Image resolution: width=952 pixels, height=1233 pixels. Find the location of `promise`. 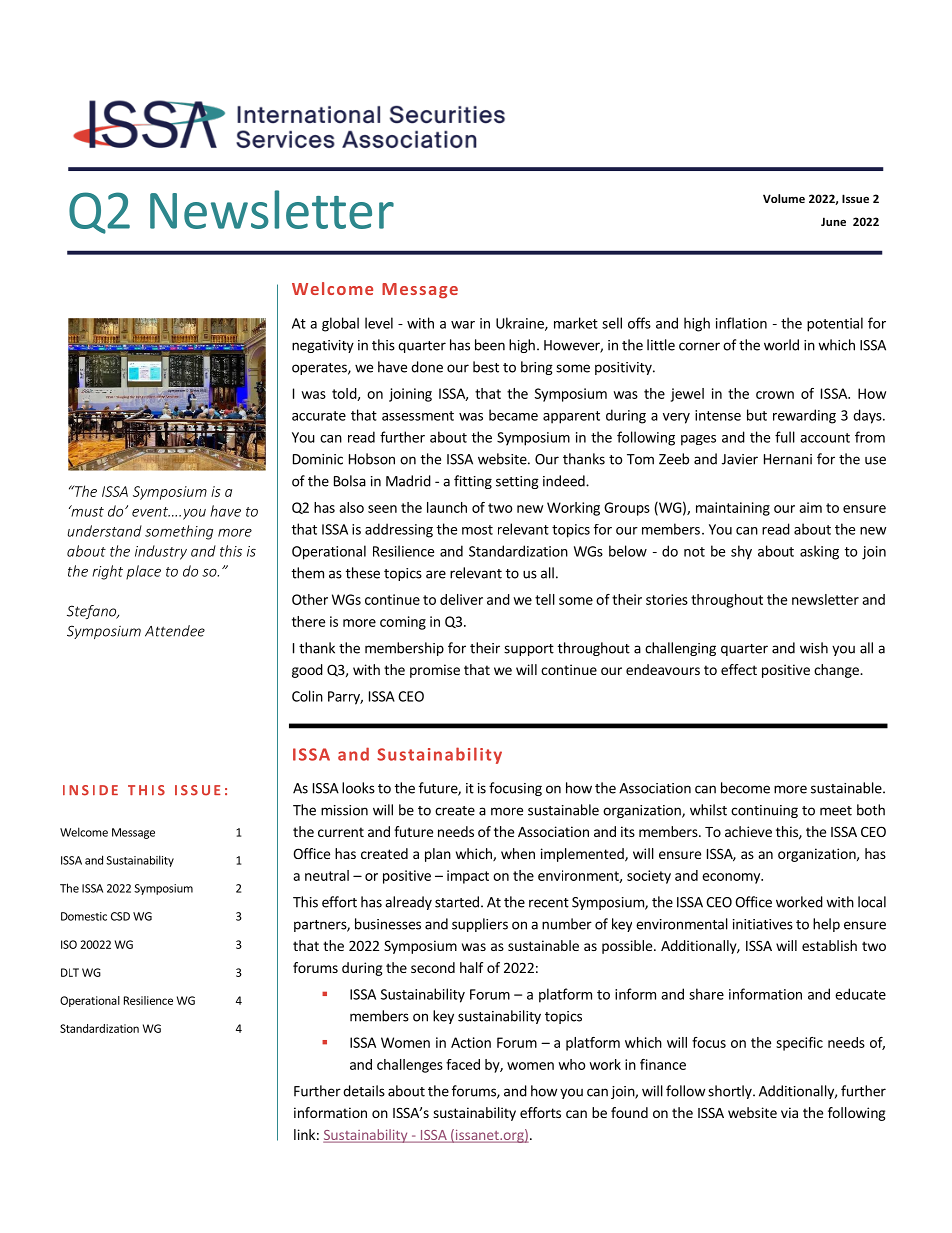

promise is located at coordinates (435, 671).
